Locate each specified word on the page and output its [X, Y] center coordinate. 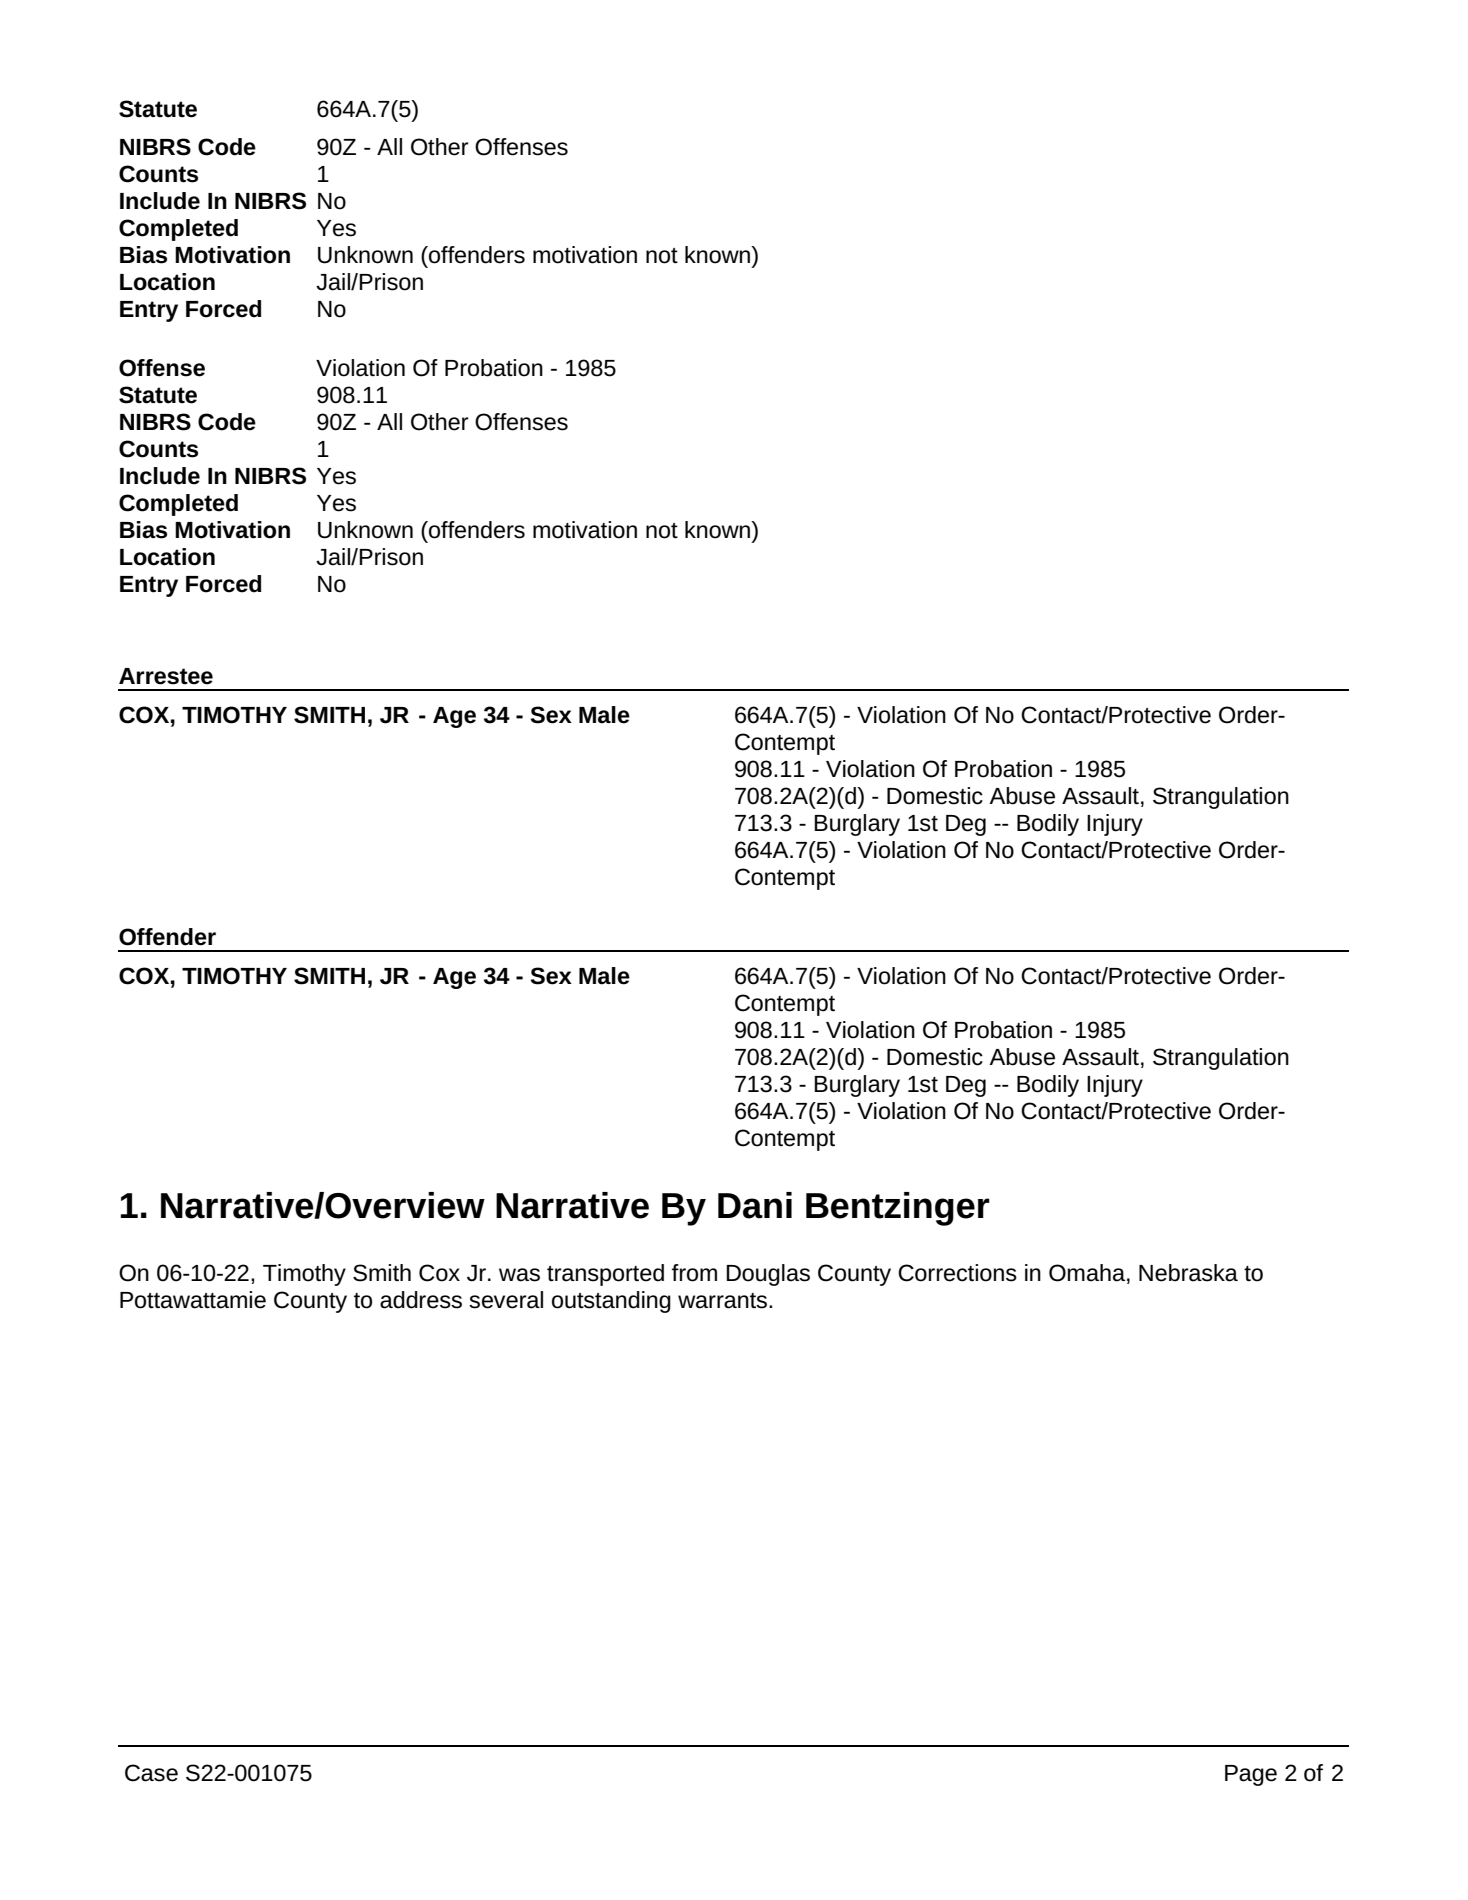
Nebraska [1188, 1273]
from [694, 1273]
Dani [755, 1205]
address [421, 1300]
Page [1251, 1775]
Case [151, 1773]
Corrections [957, 1273]
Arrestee [166, 676]
